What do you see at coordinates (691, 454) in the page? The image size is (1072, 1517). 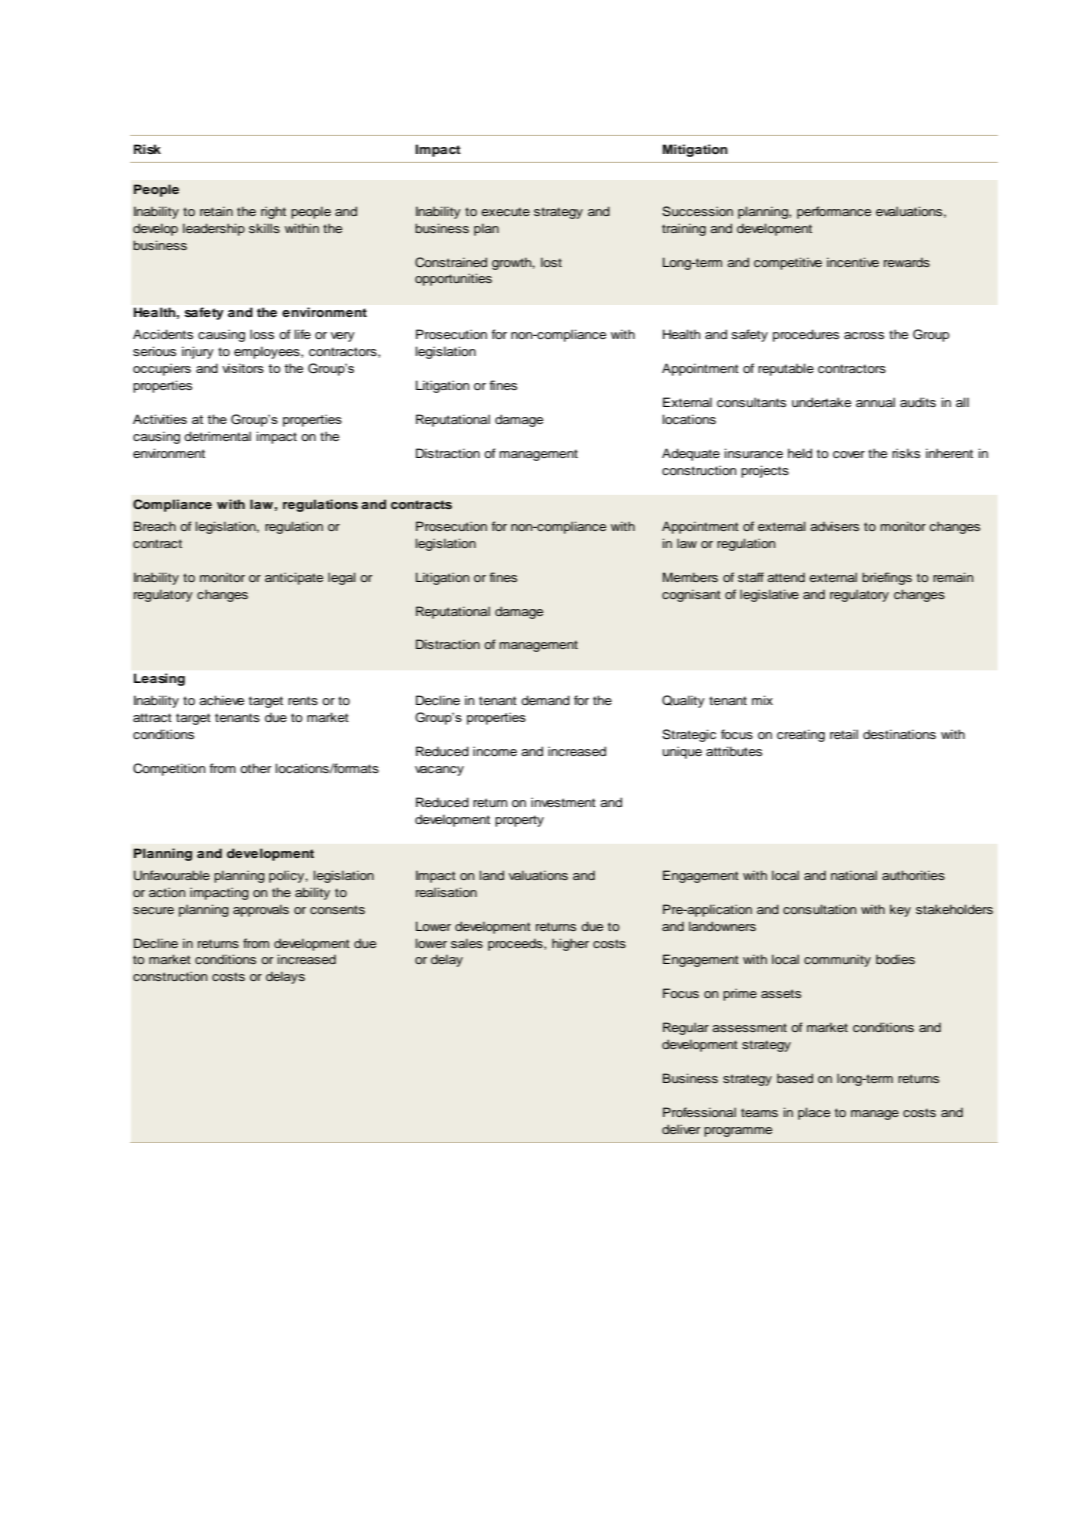 I see `Adequate` at bounding box center [691, 454].
